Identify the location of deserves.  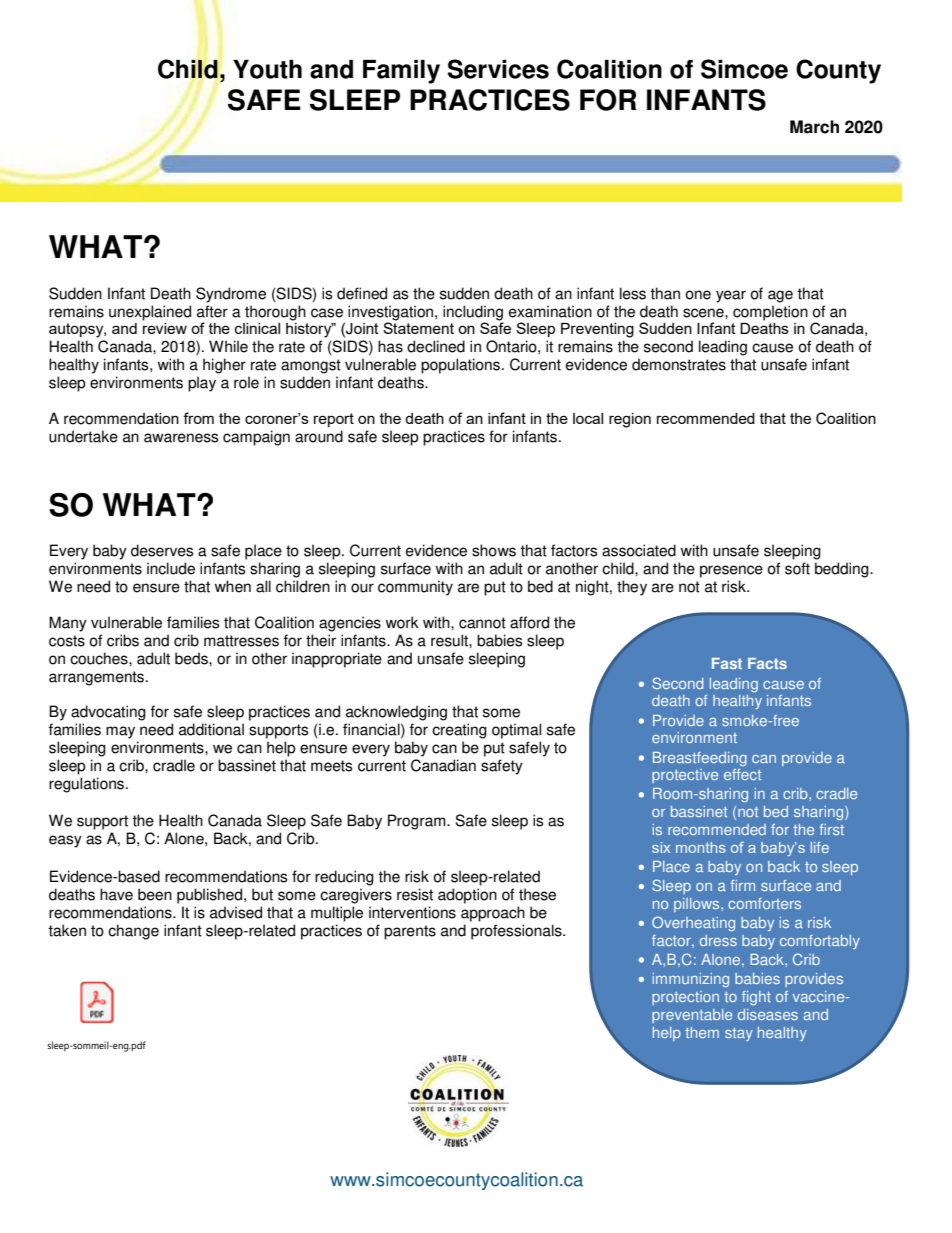
(162, 550).
